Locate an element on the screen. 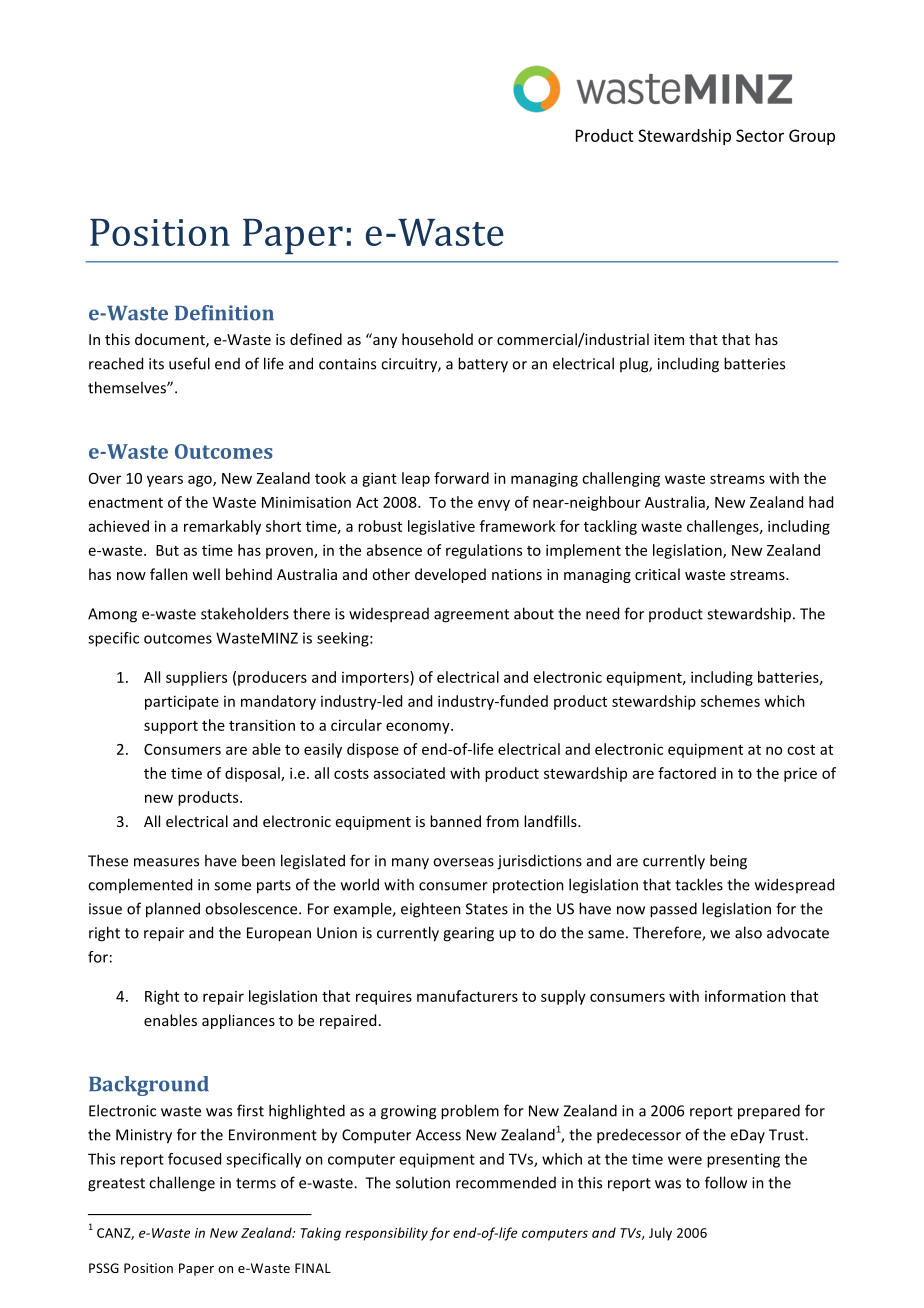 Image resolution: width=924 pixels, height=1308 pixels. manufacturers is located at coordinates (467, 996).
